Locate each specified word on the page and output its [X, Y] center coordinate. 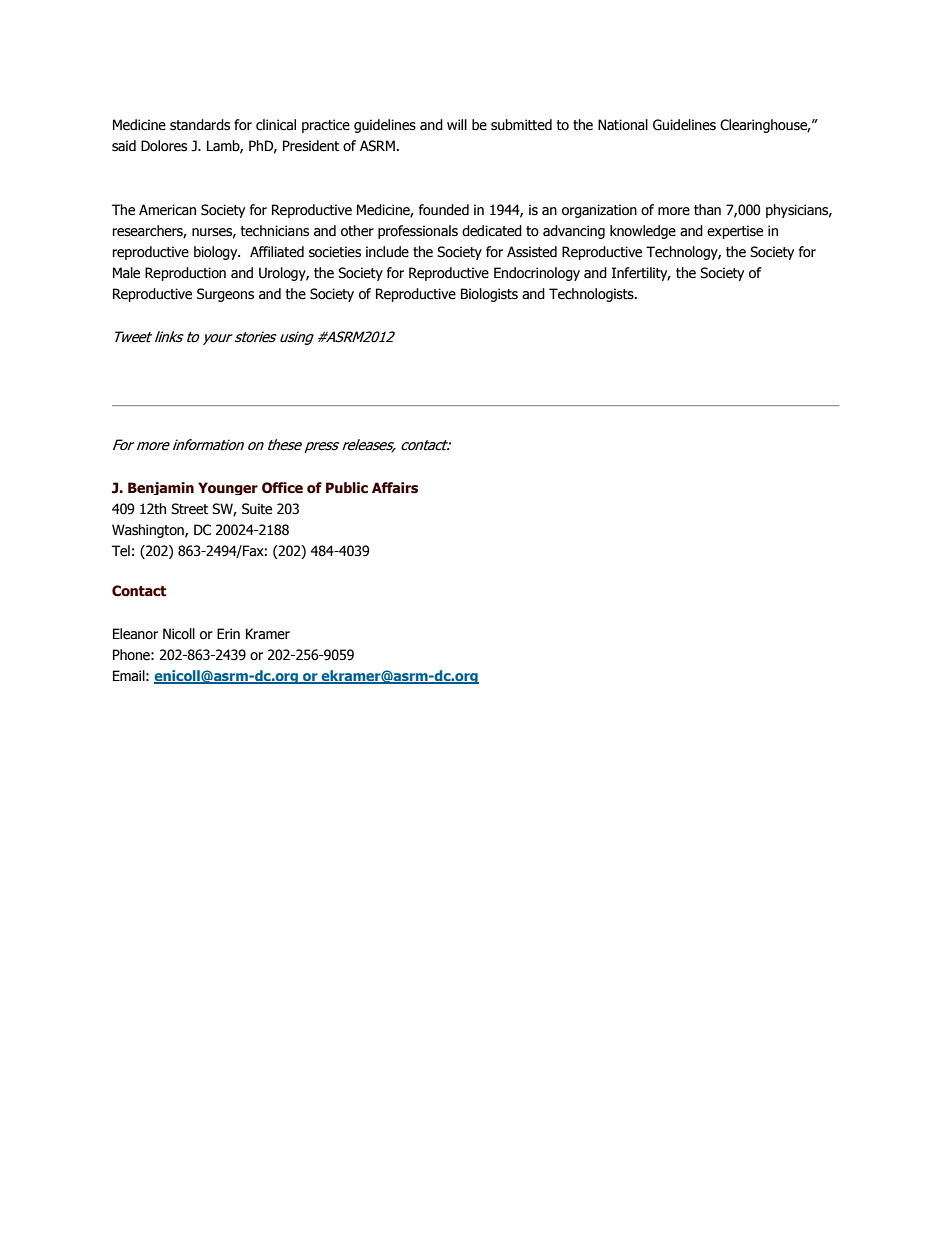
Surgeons [225, 295]
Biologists [489, 295]
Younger [228, 488]
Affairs [395, 488]
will [457, 124]
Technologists [592, 295]
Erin [228, 633]
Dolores [164, 146]
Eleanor [135, 634]
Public [347, 488]
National [623, 125]
